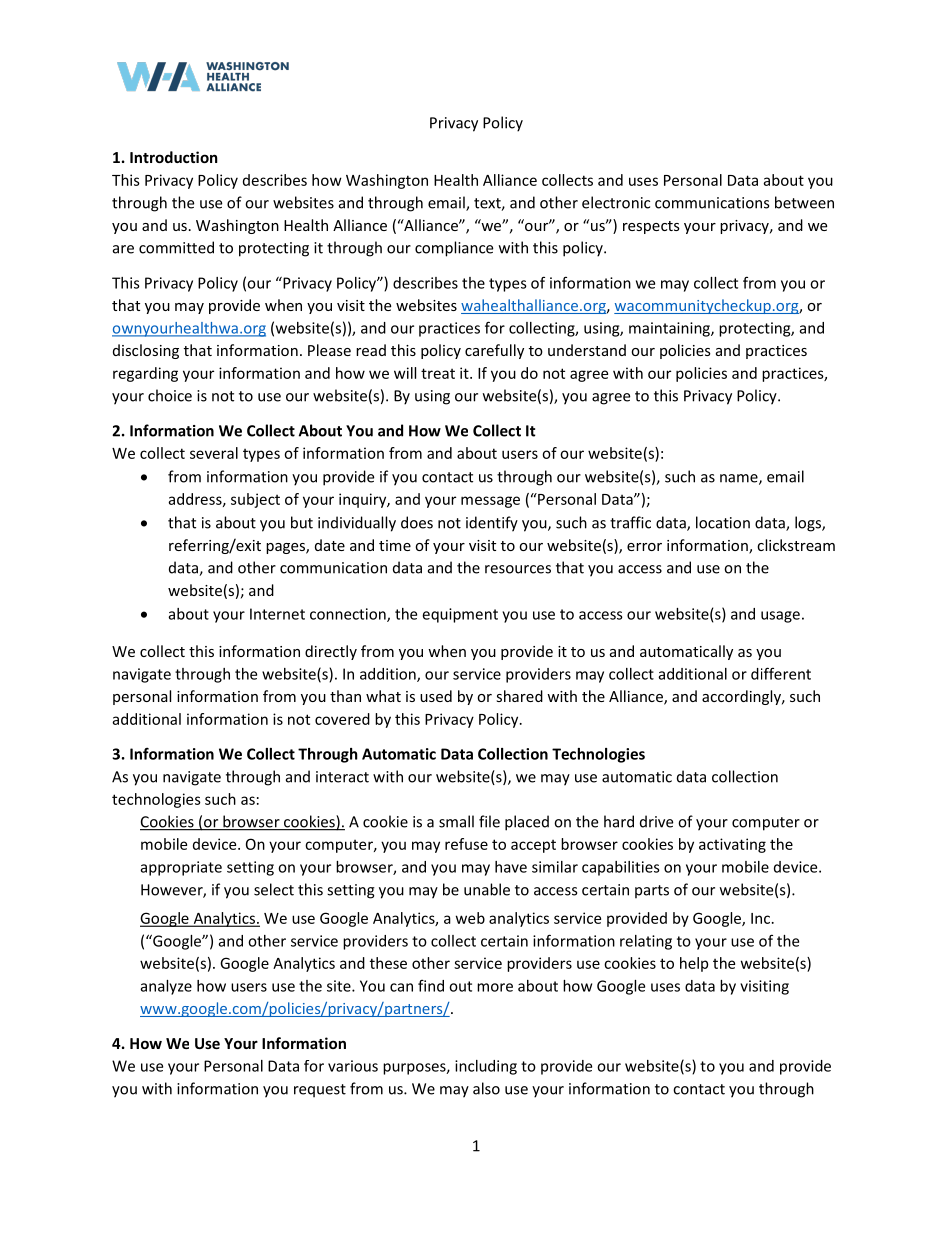  What do you see at coordinates (320, 1091) in the document?
I see `request` at bounding box center [320, 1091].
